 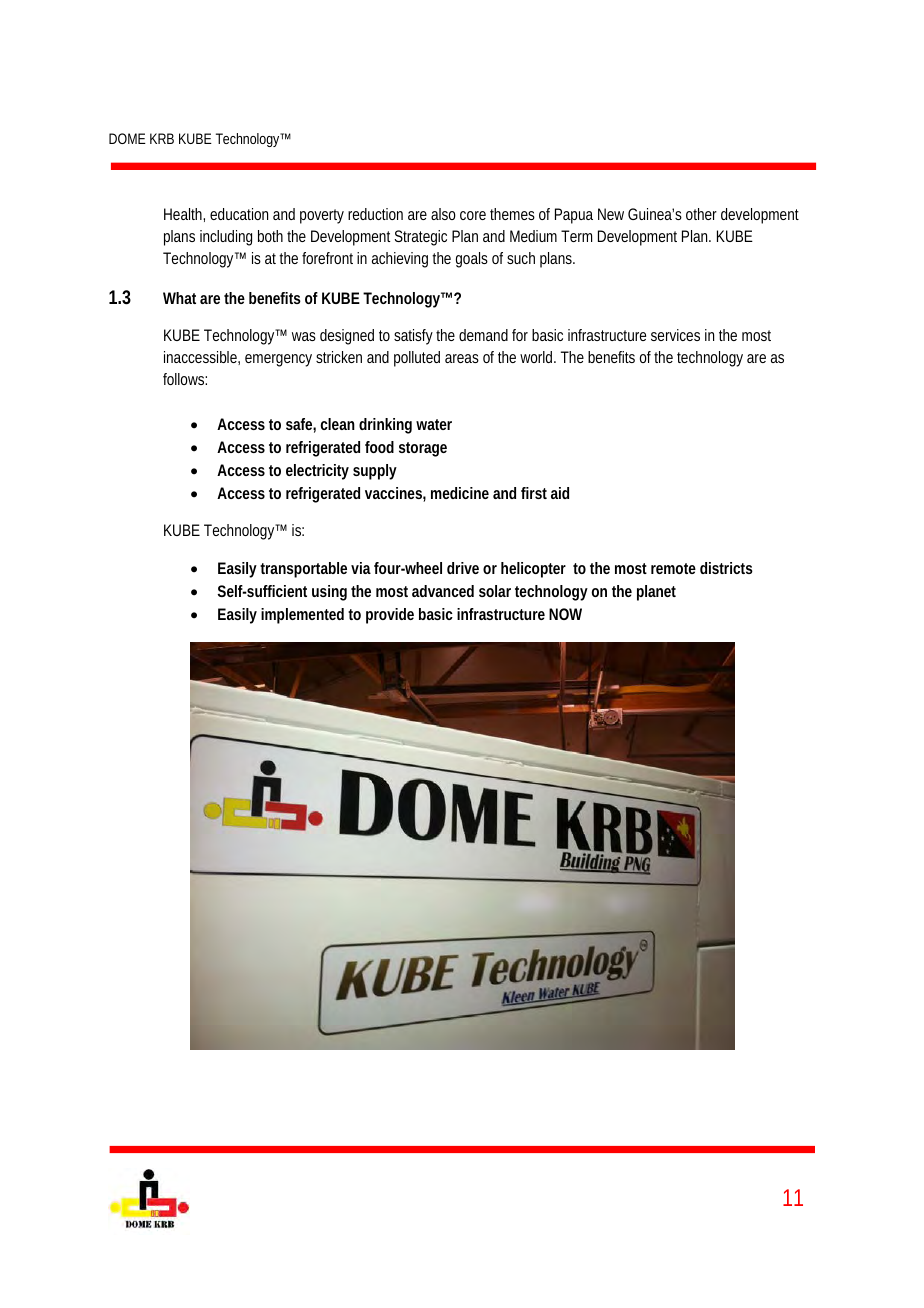 What do you see at coordinates (278, 360) in the screenshot?
I see `emergency` at bounding box center [278, 360].
